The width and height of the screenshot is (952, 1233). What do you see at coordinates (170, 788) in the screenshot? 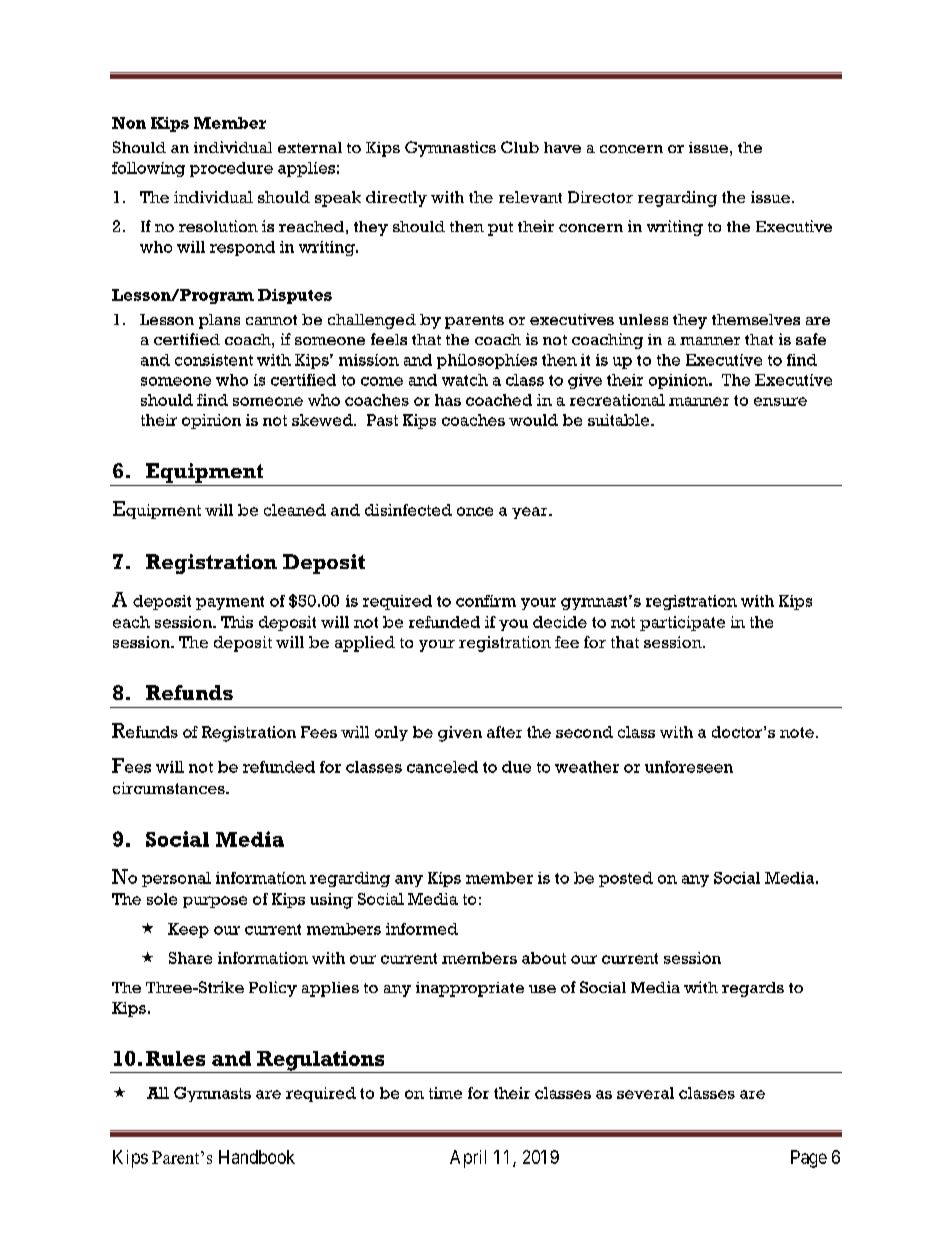
I see `circumstances` at bounding box center [170, 788].
